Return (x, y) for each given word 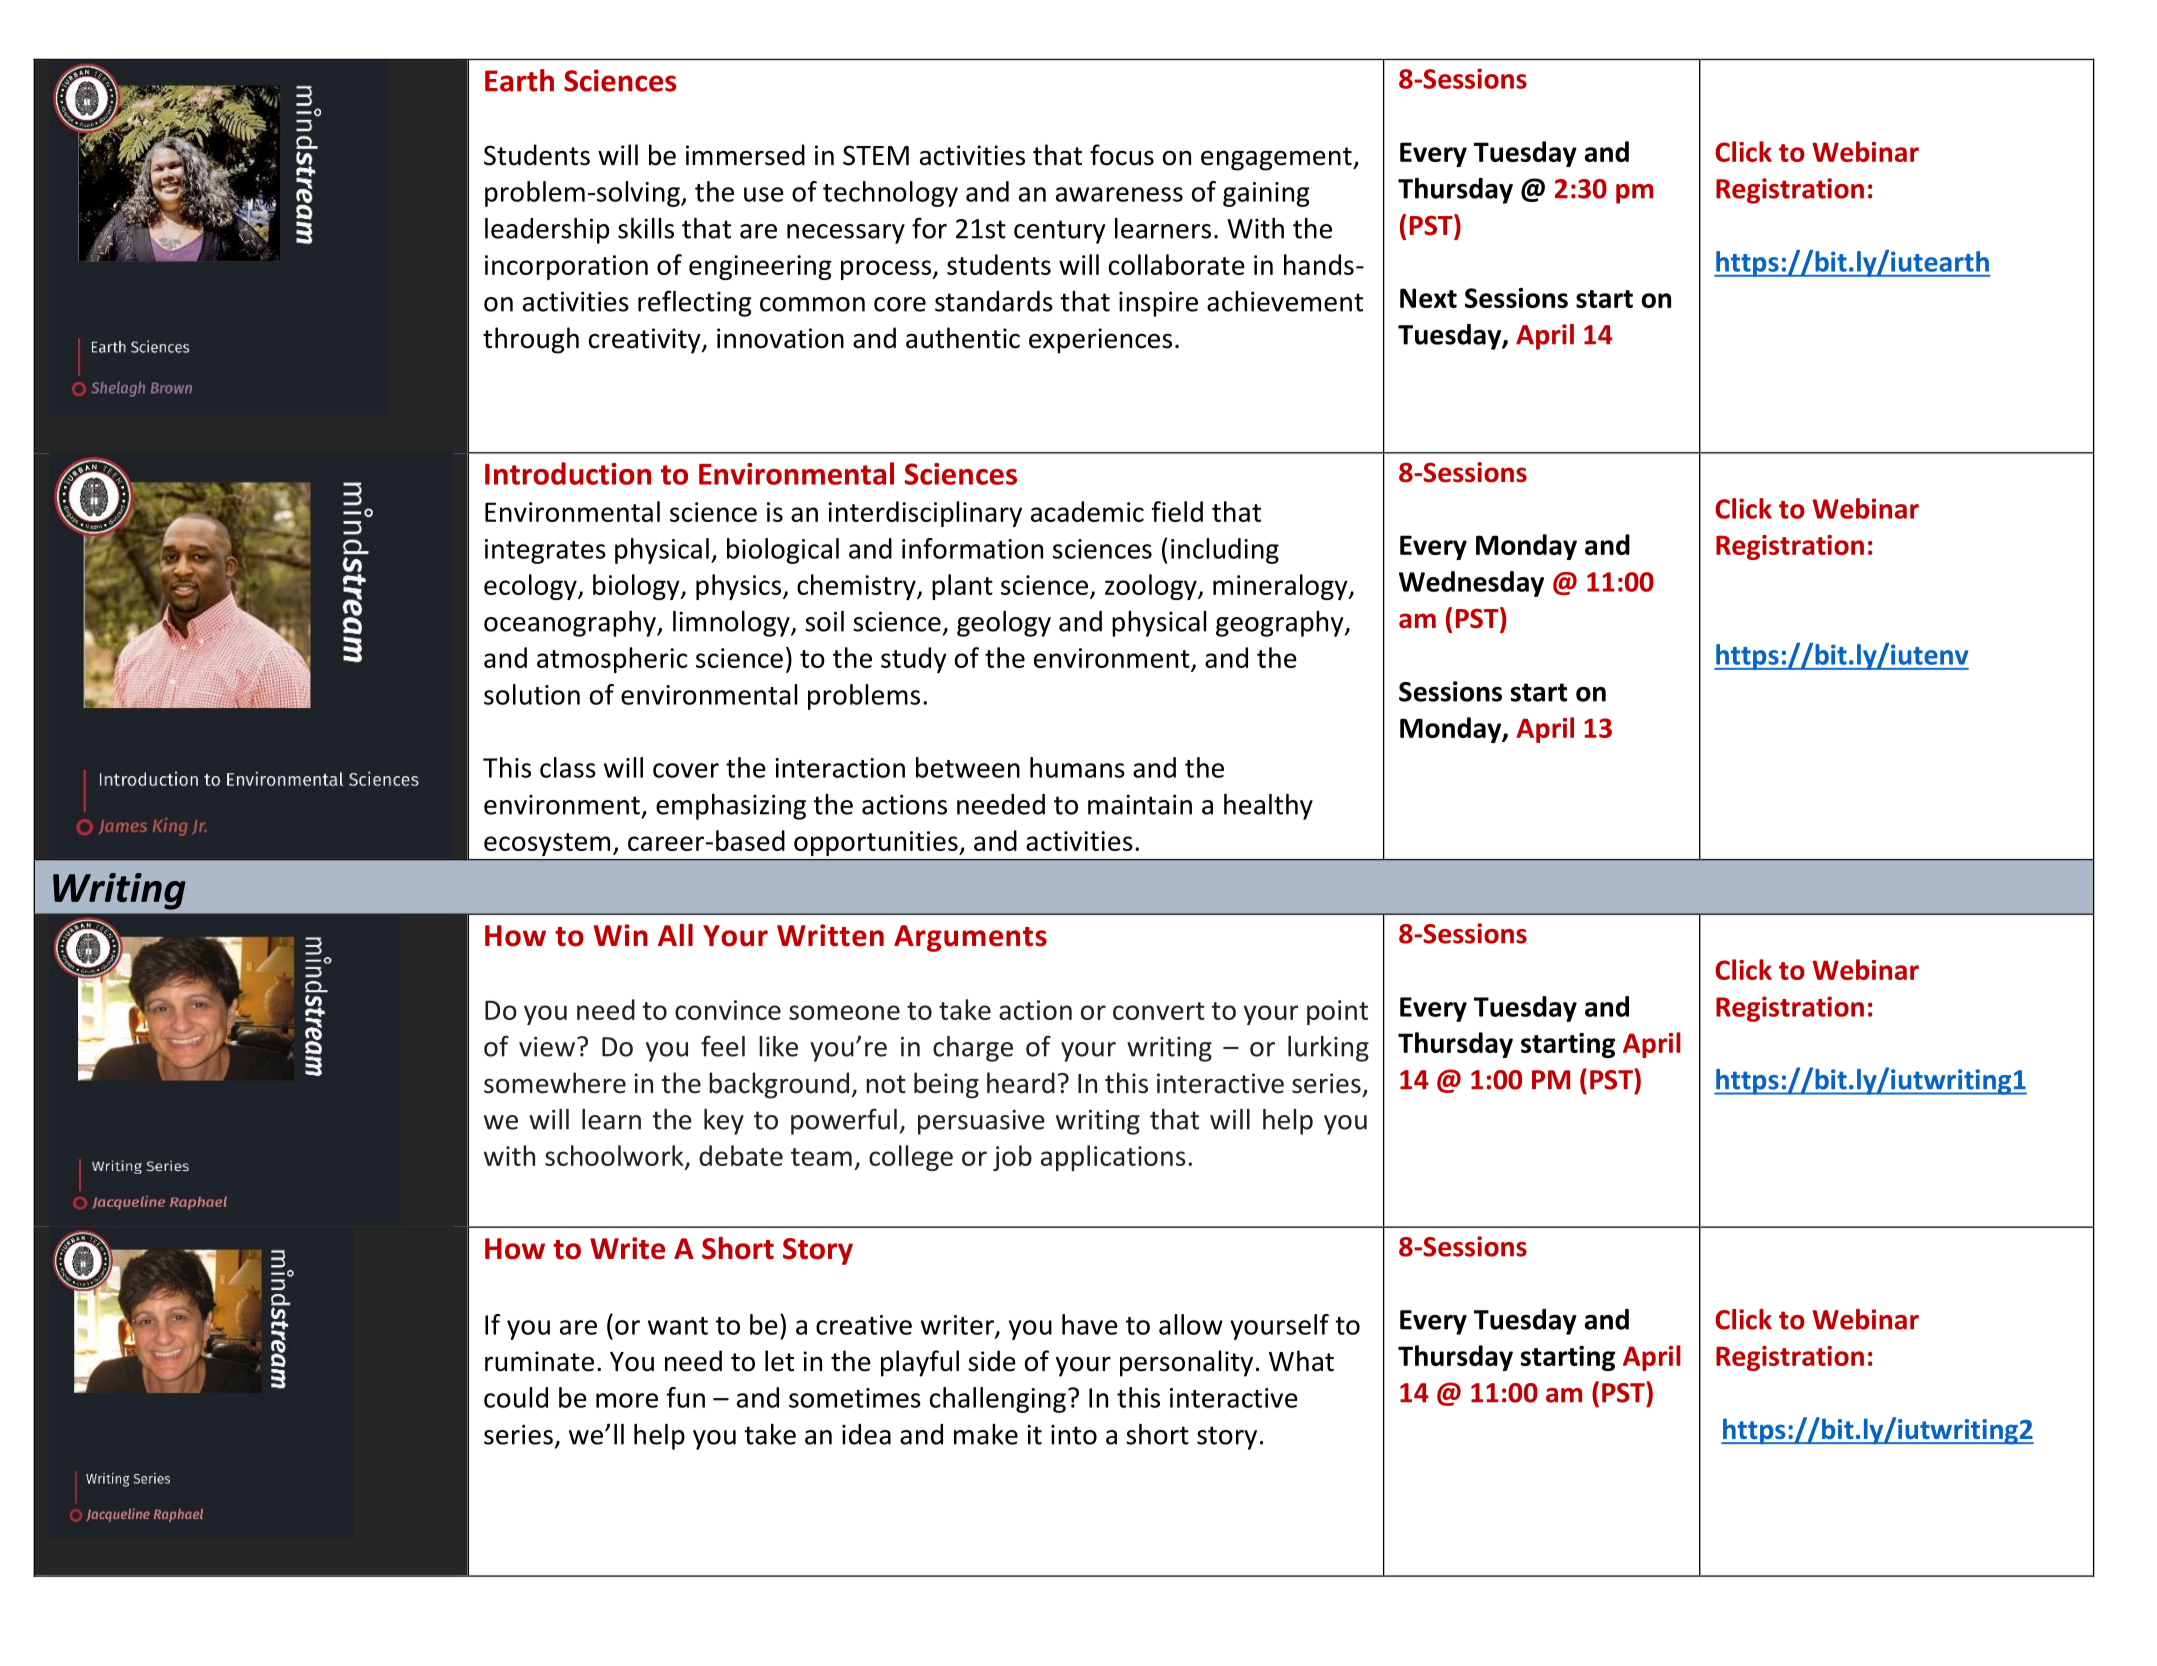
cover (686, 770)
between (968, 767)
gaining (1266, 194)
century (1059, 232)
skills (646, 228)
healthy (1268, 807)
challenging (998, 1400)
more (627, 1400)
